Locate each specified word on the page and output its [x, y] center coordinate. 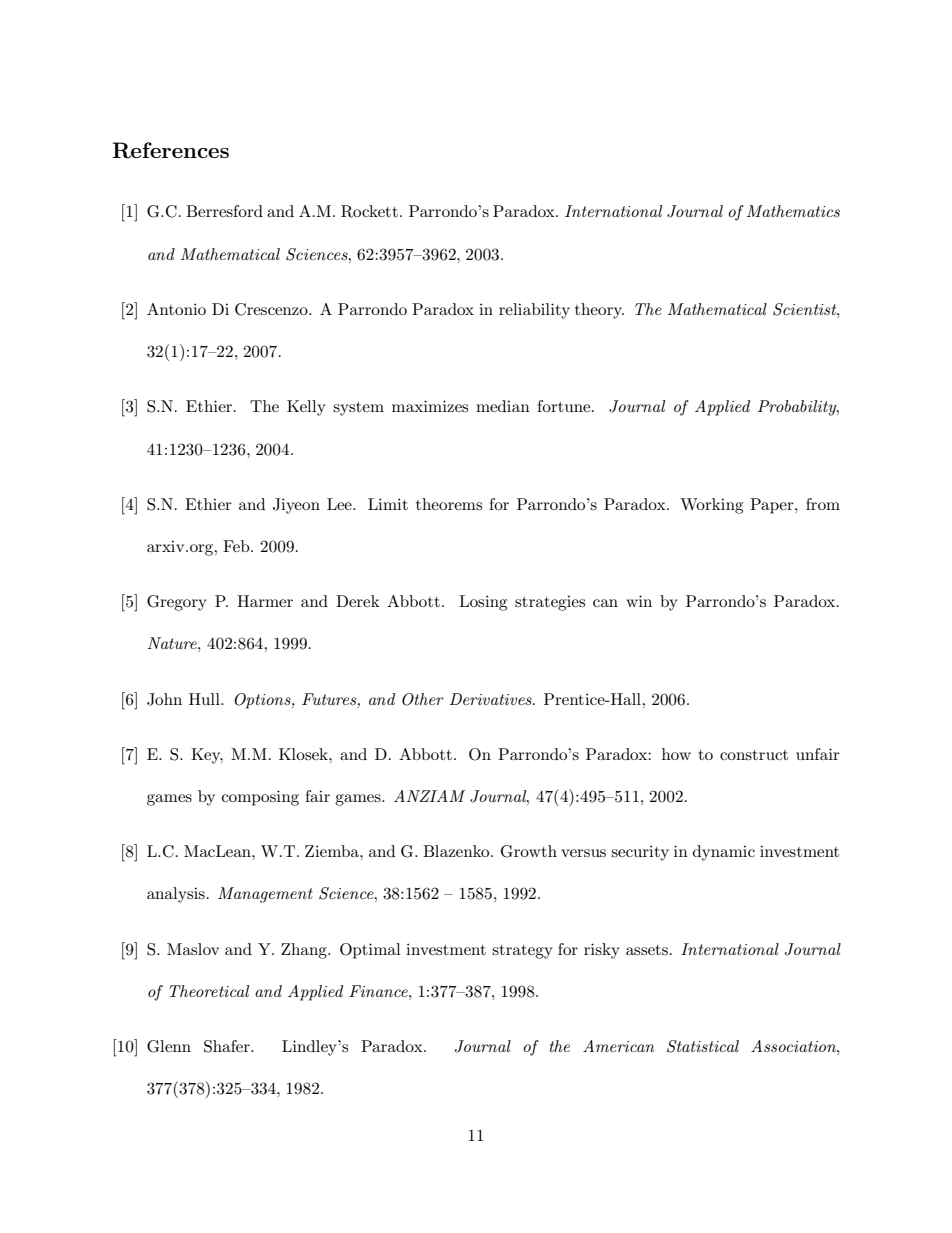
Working [711, 506]
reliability [534, 311]
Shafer [228, 1046]
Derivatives [492, 699]
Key [207, 756]
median [503, 406]
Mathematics [793, 211]
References [170, 150]
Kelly [306, 408]
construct [754, 755]
